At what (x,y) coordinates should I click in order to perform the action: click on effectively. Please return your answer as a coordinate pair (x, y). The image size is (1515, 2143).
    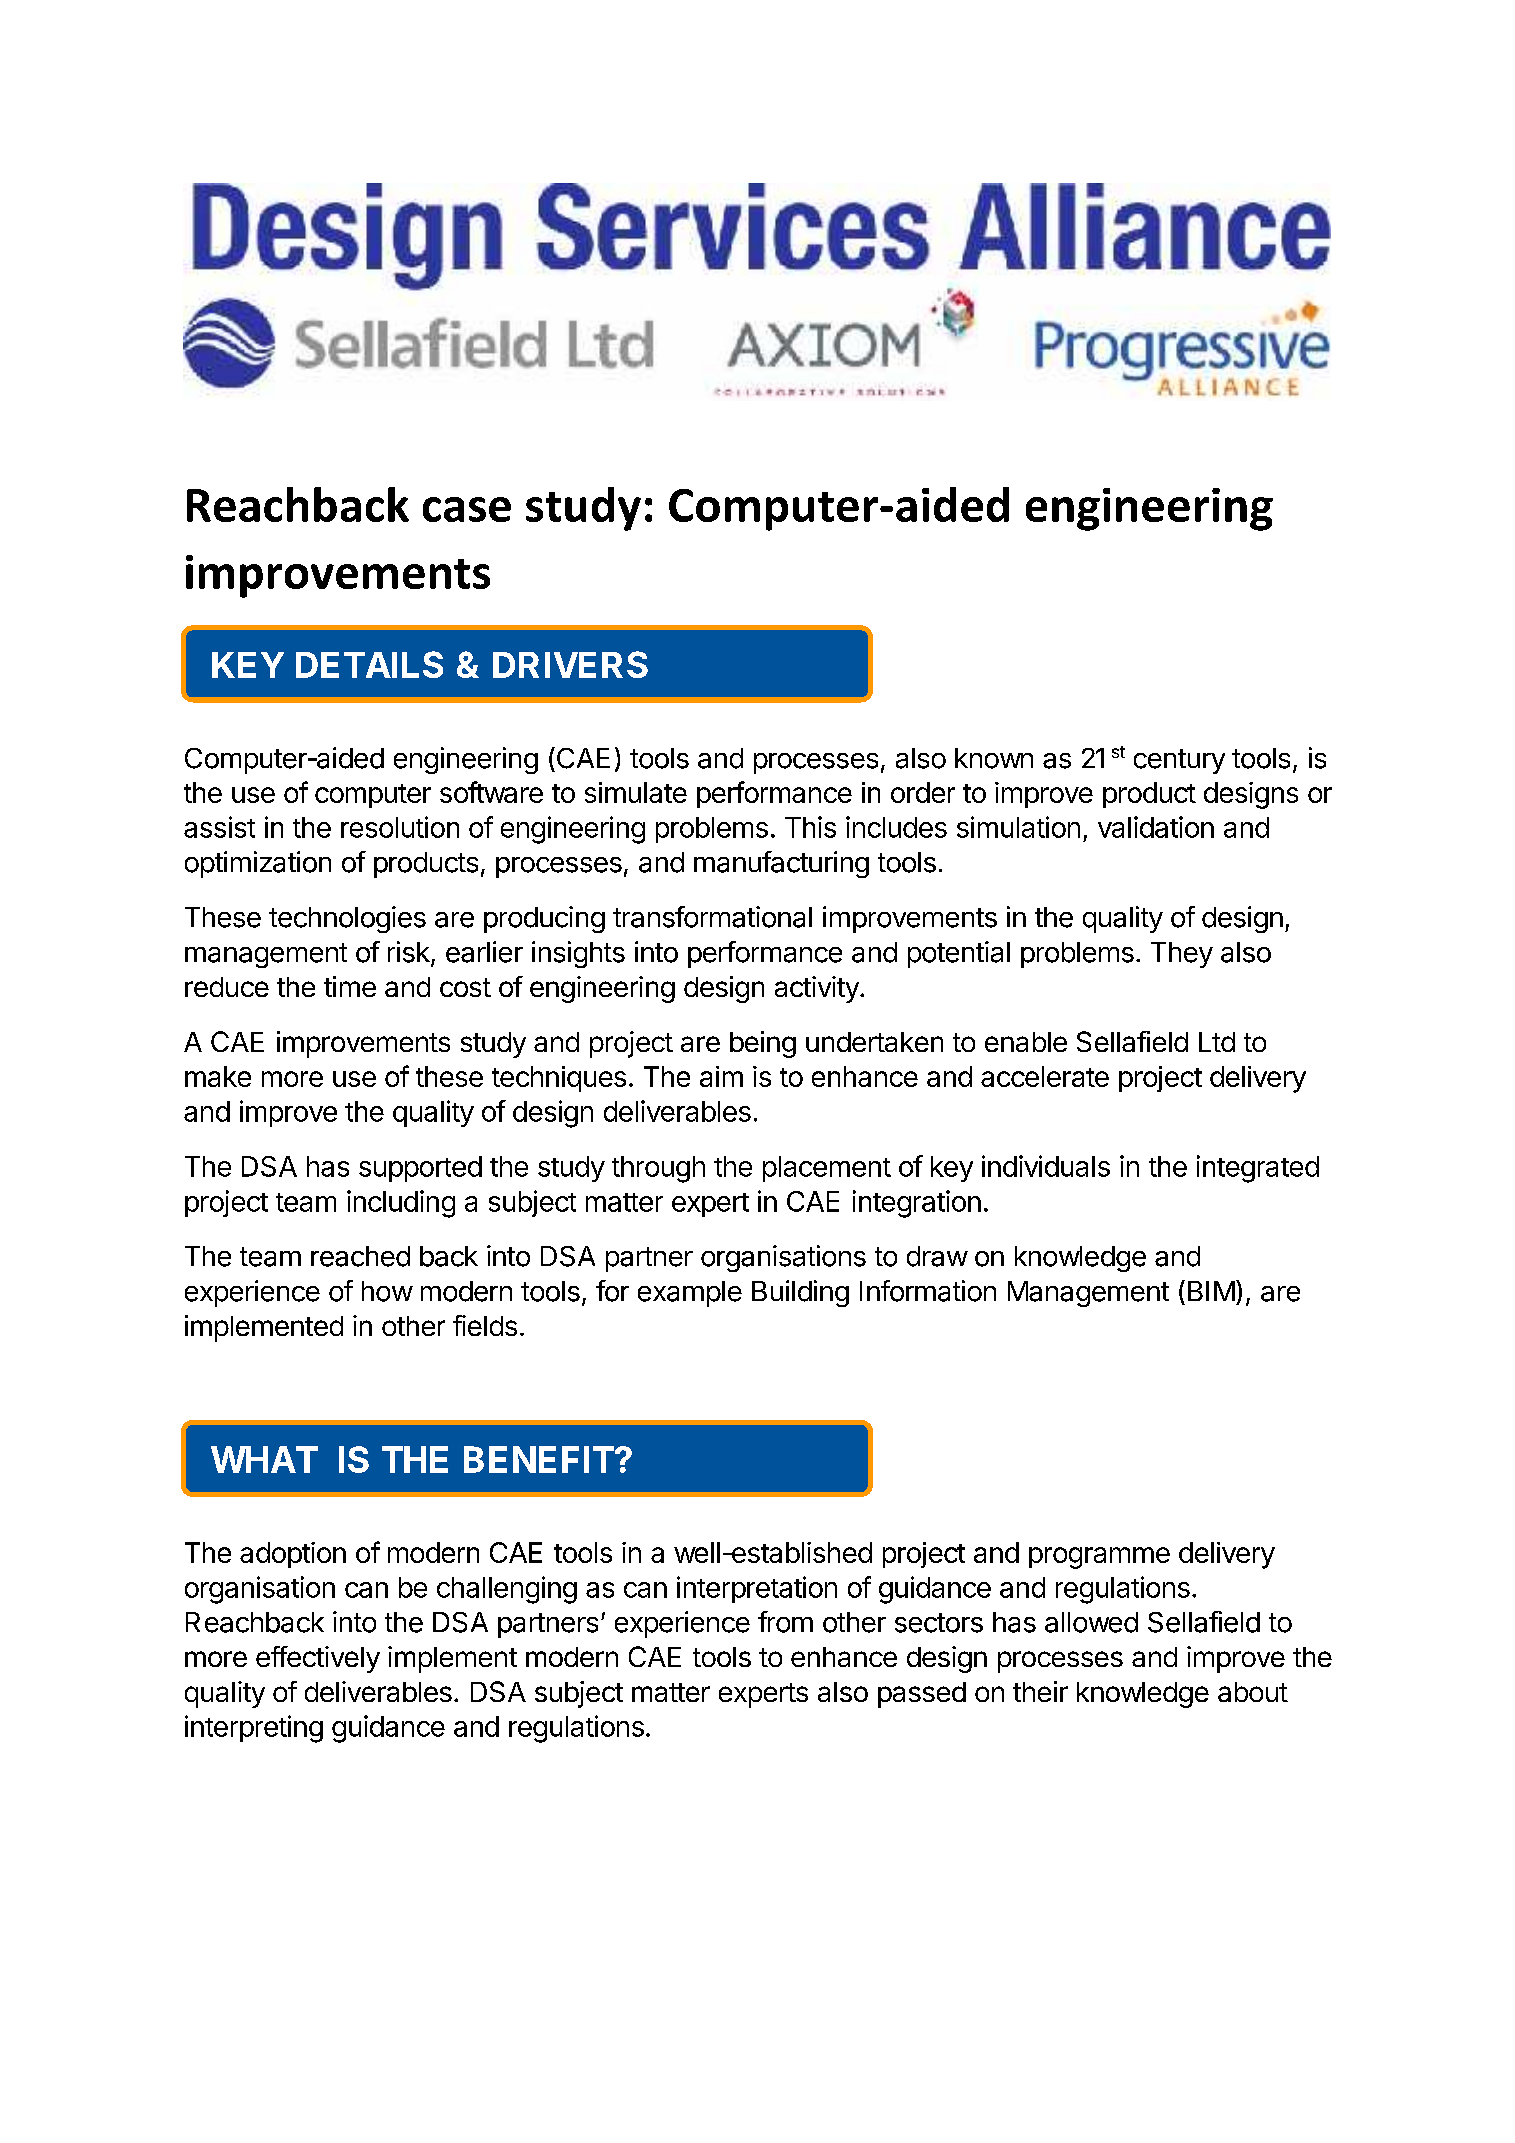
    Looking at the image, I should click on (318, 1659).
